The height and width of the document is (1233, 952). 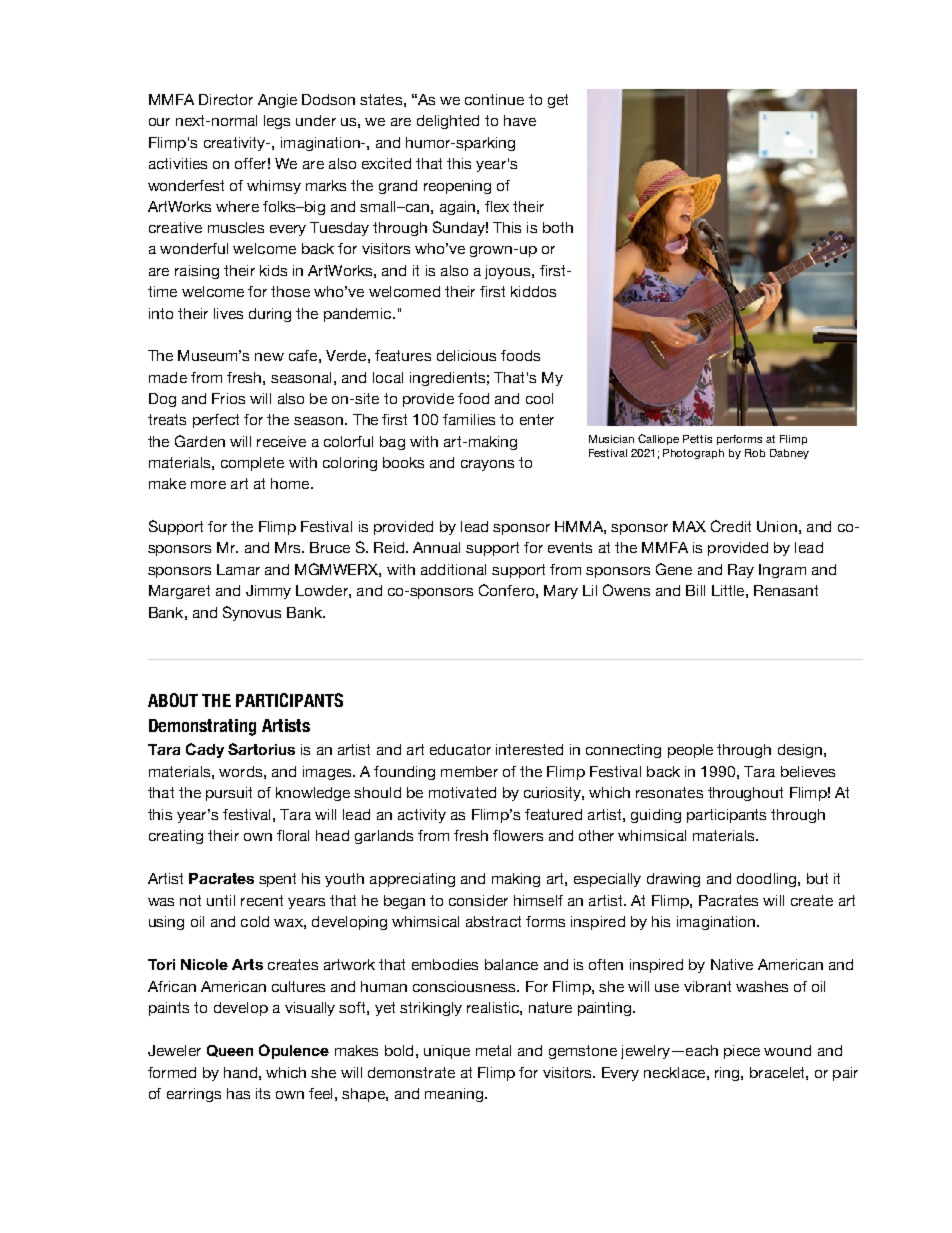 I want to click on metal, so click(x=493, y=1050).
